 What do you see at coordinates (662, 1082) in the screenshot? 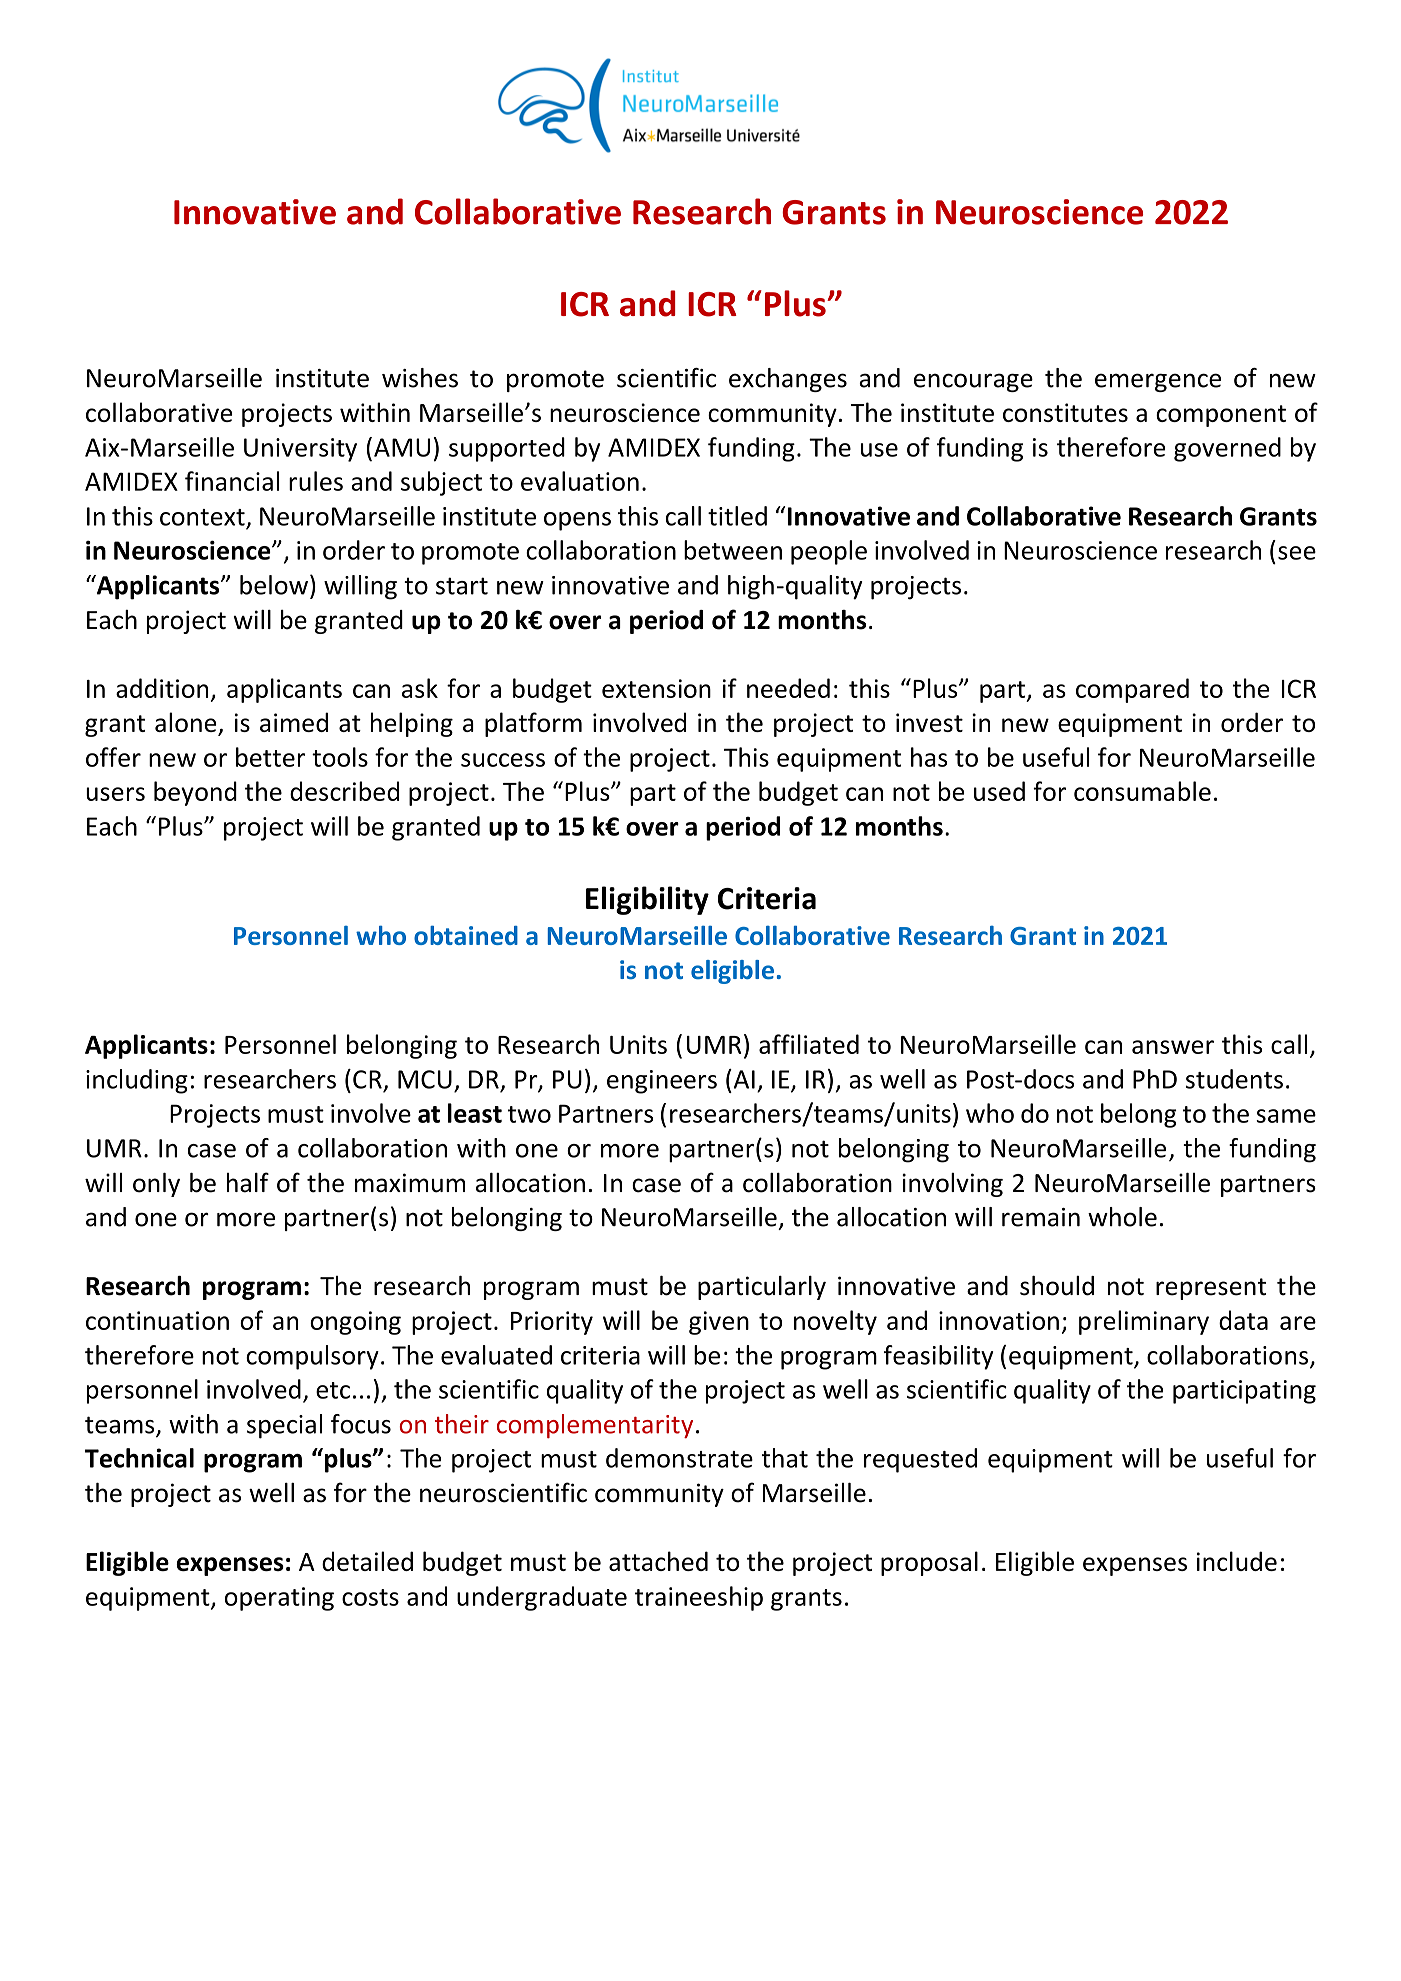
I see `engineers` at bounding box center [662, 1082].
